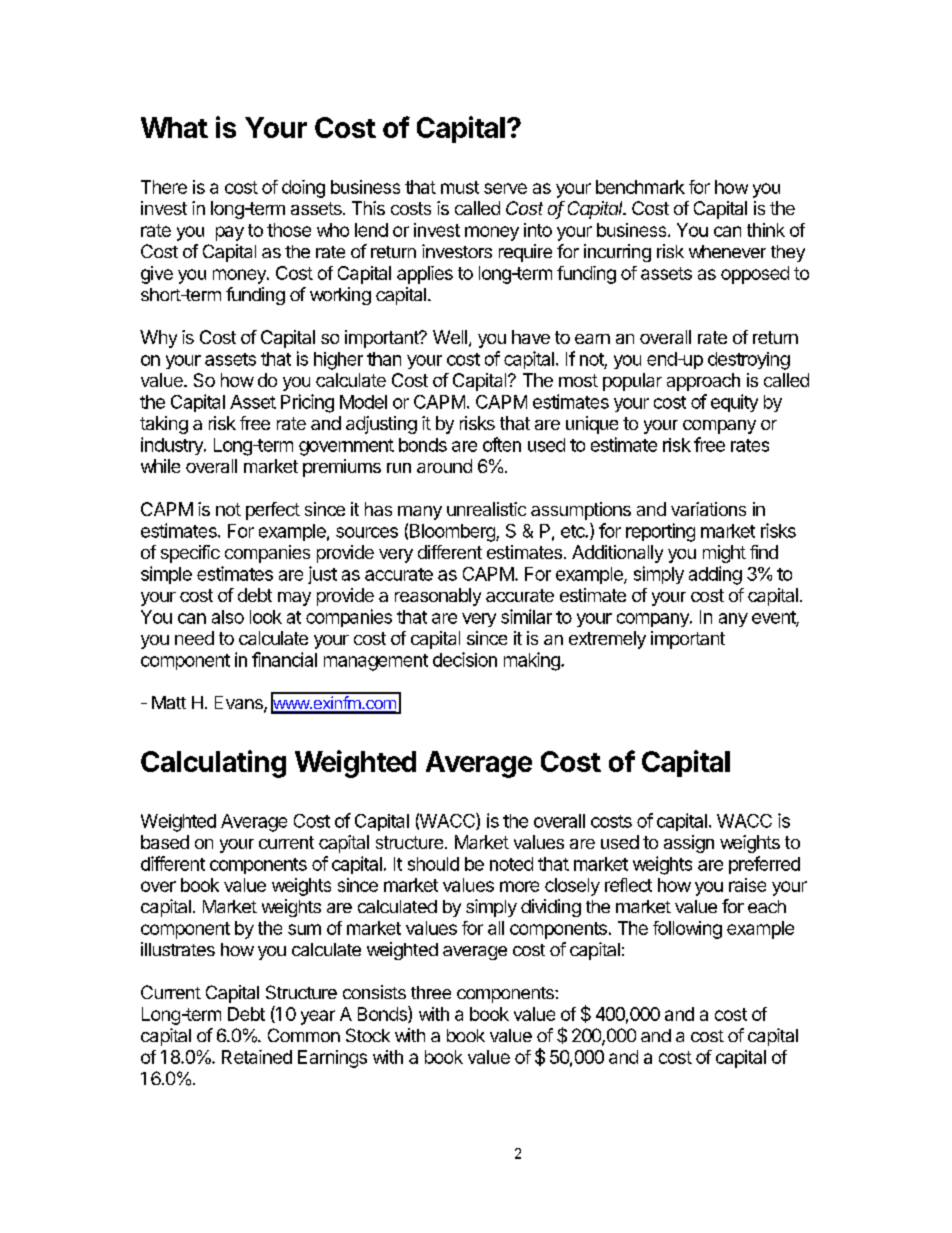  I want to click on must, so click(460, 187).
